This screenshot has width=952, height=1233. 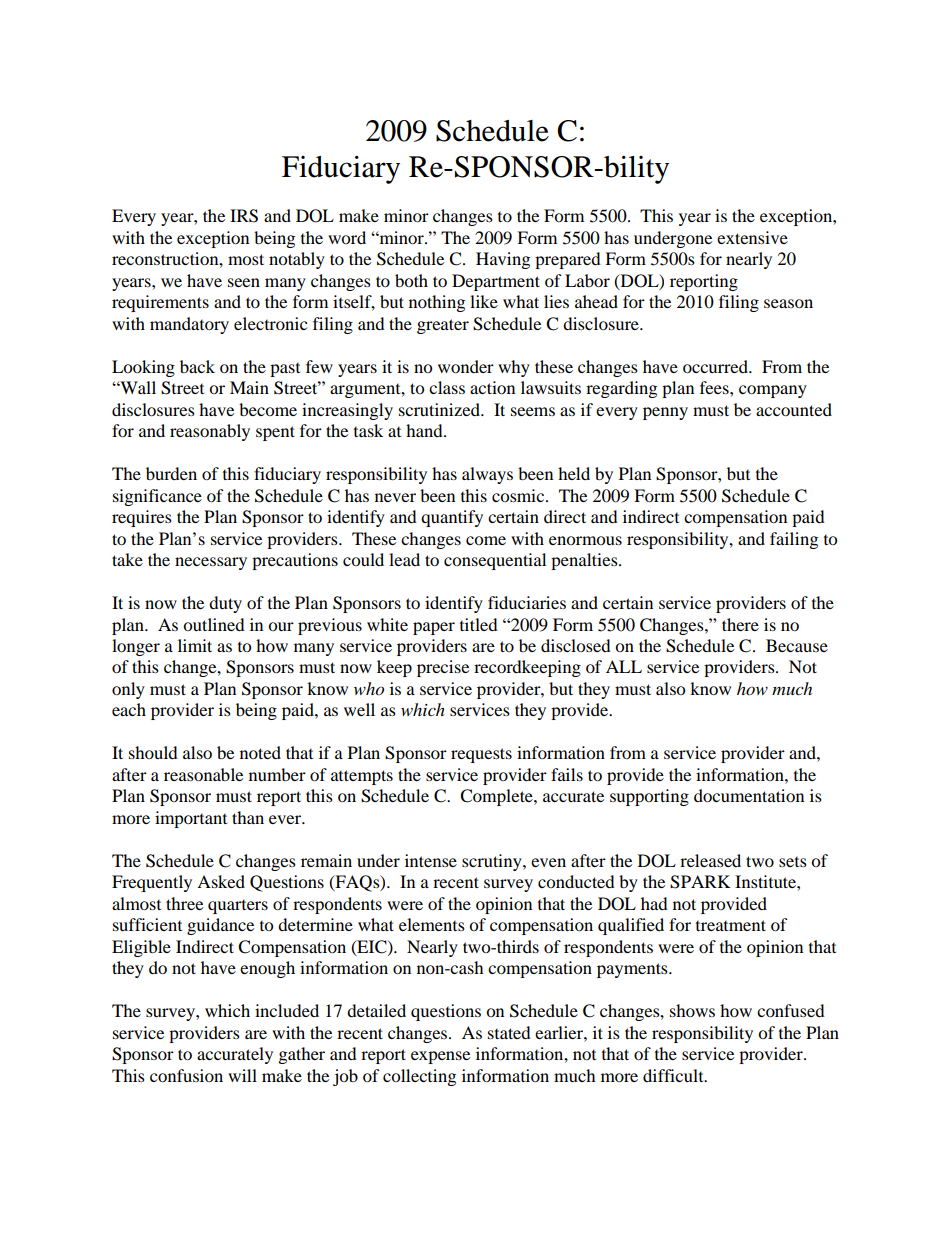 What do you see at coordinates (211, 563) in the screenshot?
I see `necessary` at bounding box center [211, 563].
